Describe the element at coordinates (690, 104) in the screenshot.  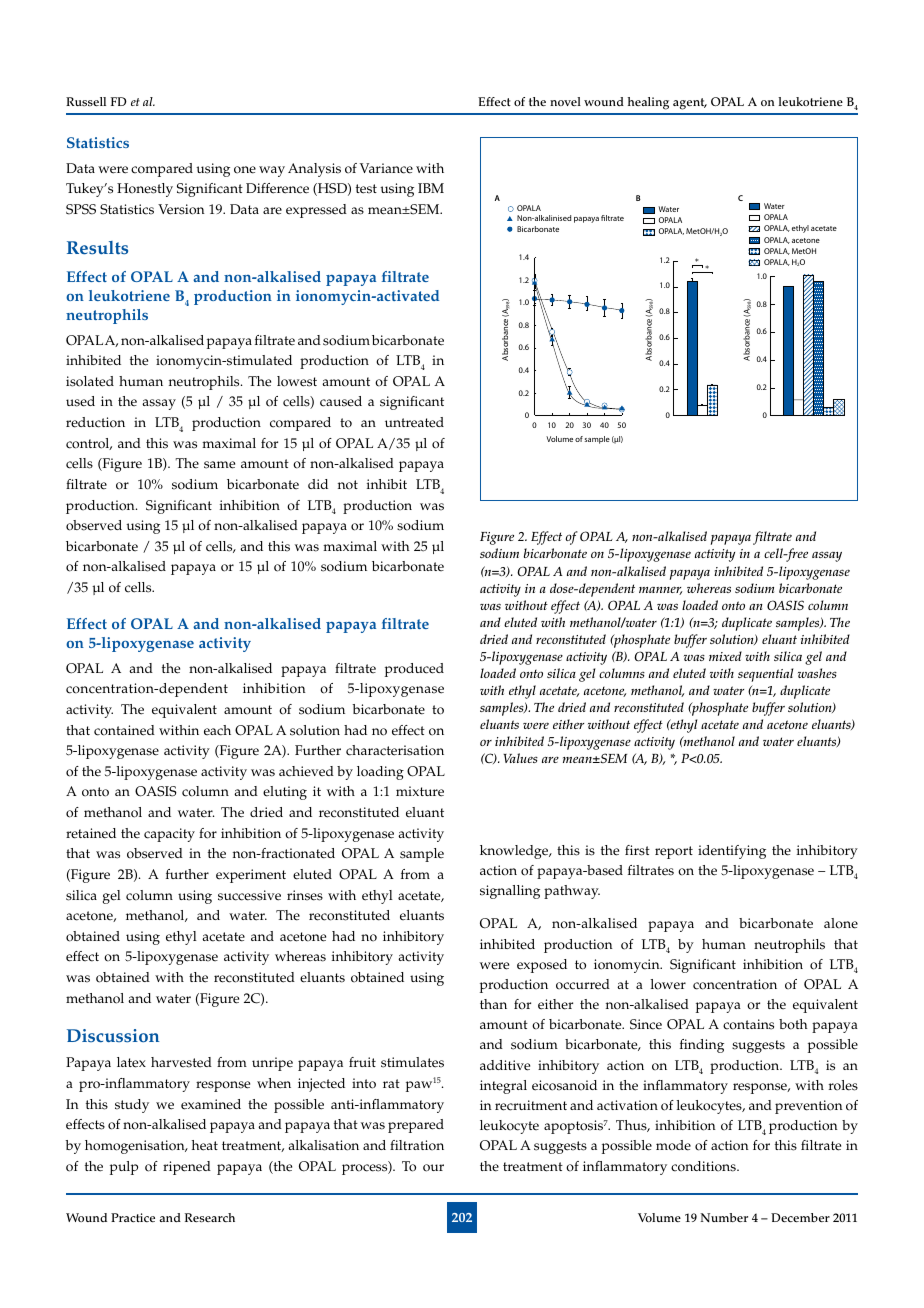
I see `agent` at that location.
